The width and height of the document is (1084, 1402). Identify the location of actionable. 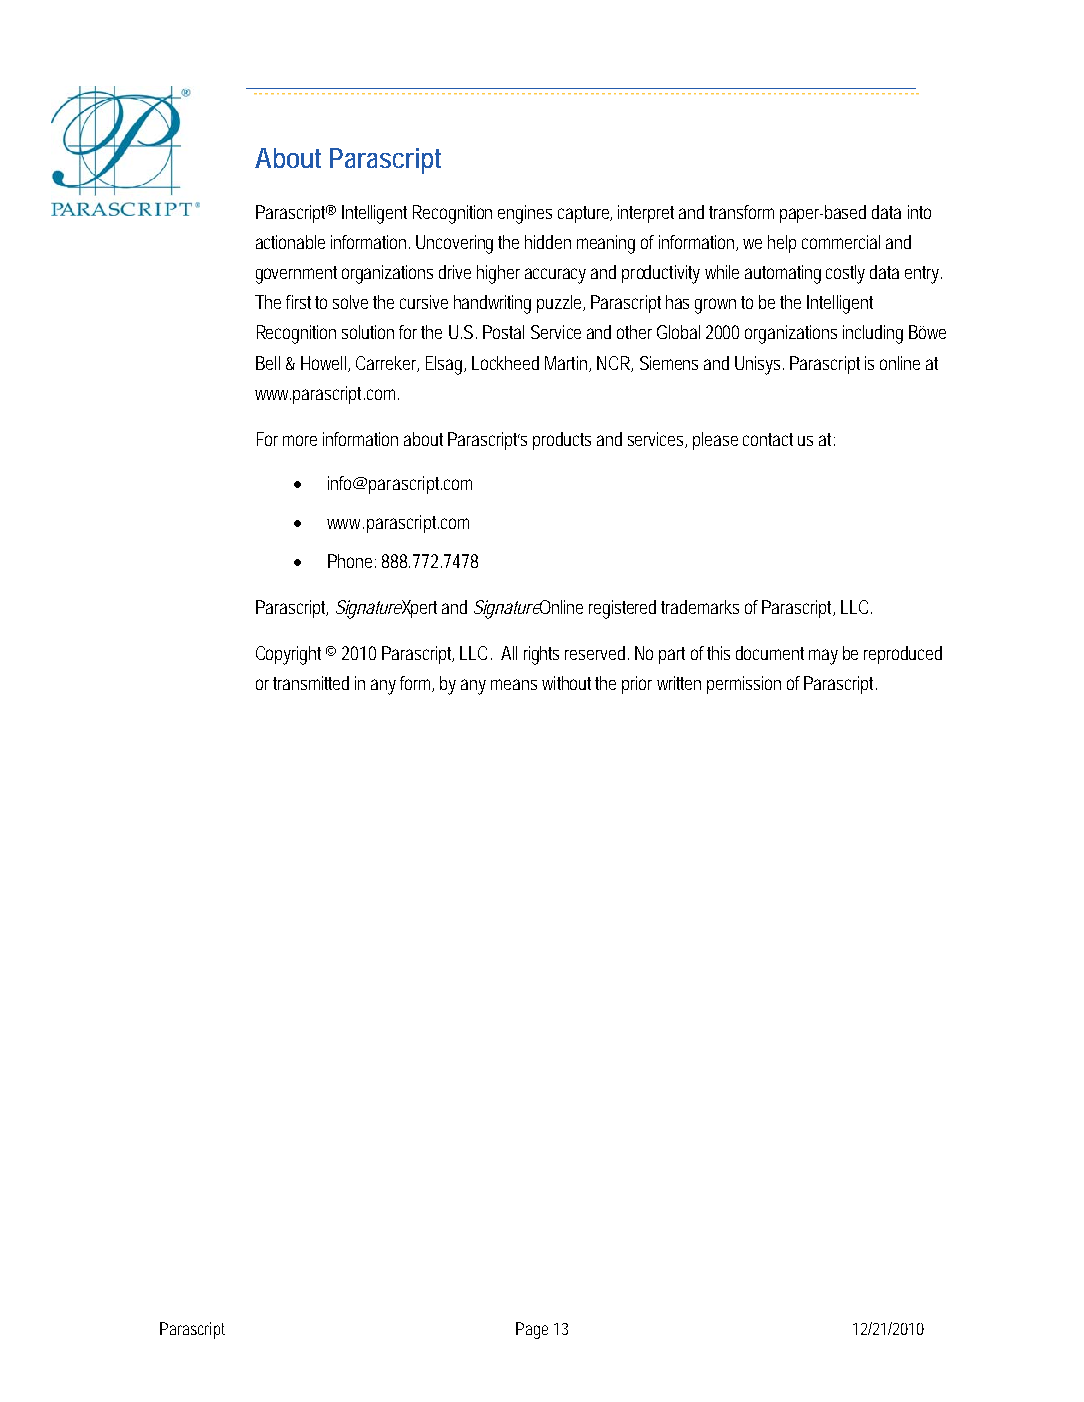
(290, 242).
